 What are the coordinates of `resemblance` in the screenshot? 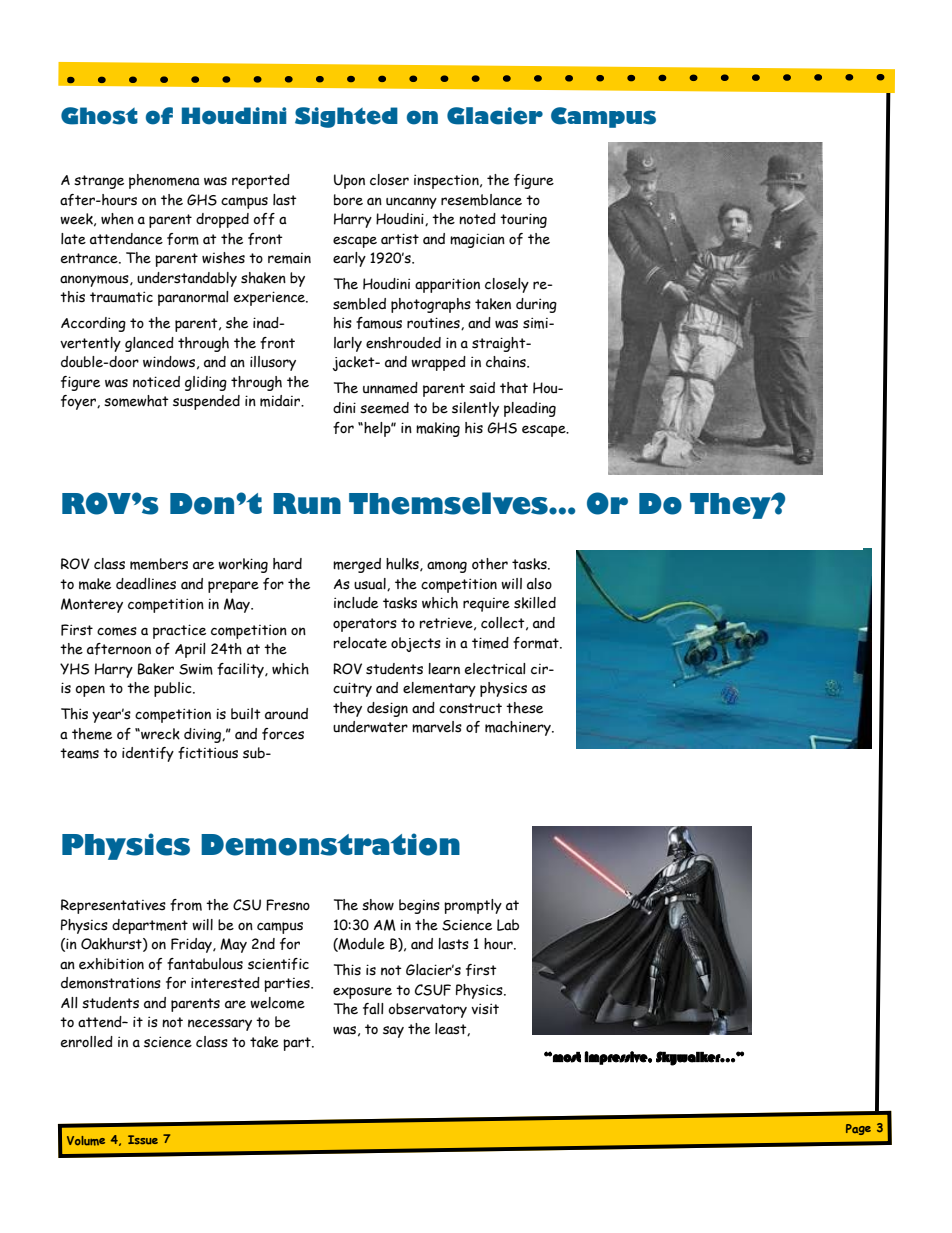 It's located at (481, 200).
